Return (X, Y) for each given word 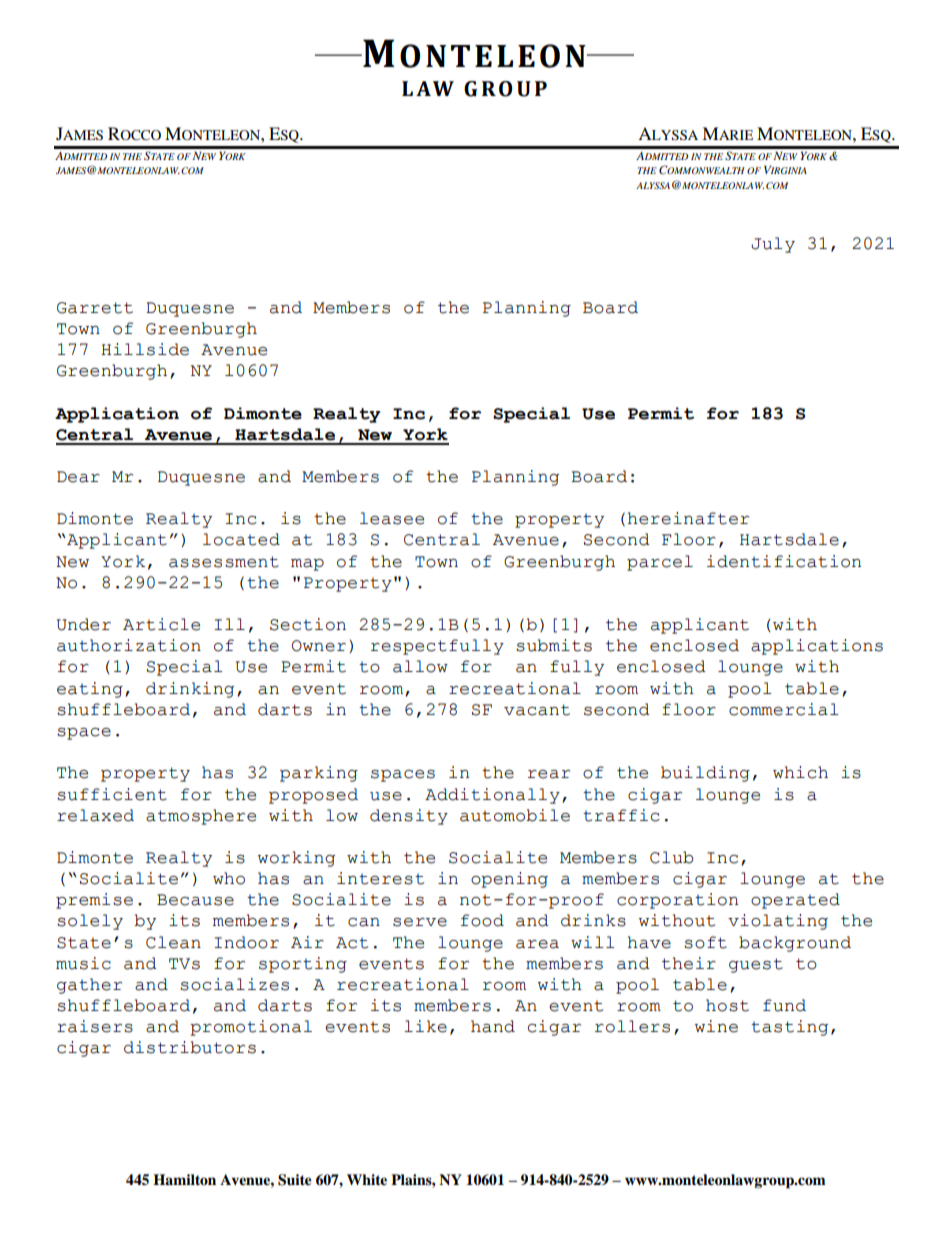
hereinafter (688, 518)
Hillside (145, 349)
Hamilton (184, 1179)
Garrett (95, 308)
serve (420, 922)
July (773, 245)
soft (705, 942)
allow (420, 666)
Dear (78, 477)
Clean (173, 942)
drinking (190, 690)
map (307, 565)
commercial (783, 709)
